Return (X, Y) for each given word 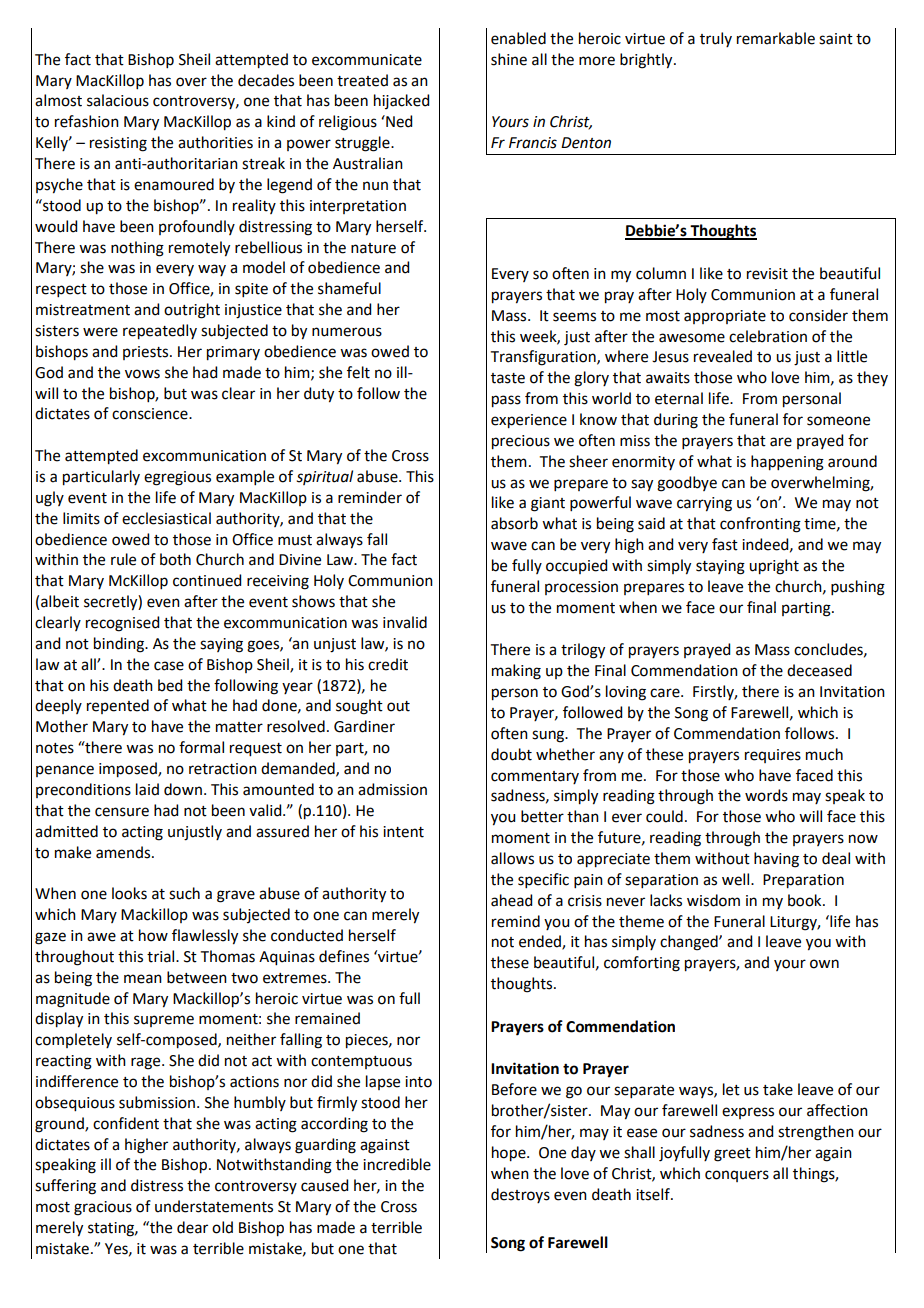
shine (509, 59)
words (766, 795)
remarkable (776, 38)
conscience (151, 414)
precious (521, 442)
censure (122, 812)
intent (403, 832)
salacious (118, 100)
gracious (103, 1208)
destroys (520, 1195)
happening (787, 463)
